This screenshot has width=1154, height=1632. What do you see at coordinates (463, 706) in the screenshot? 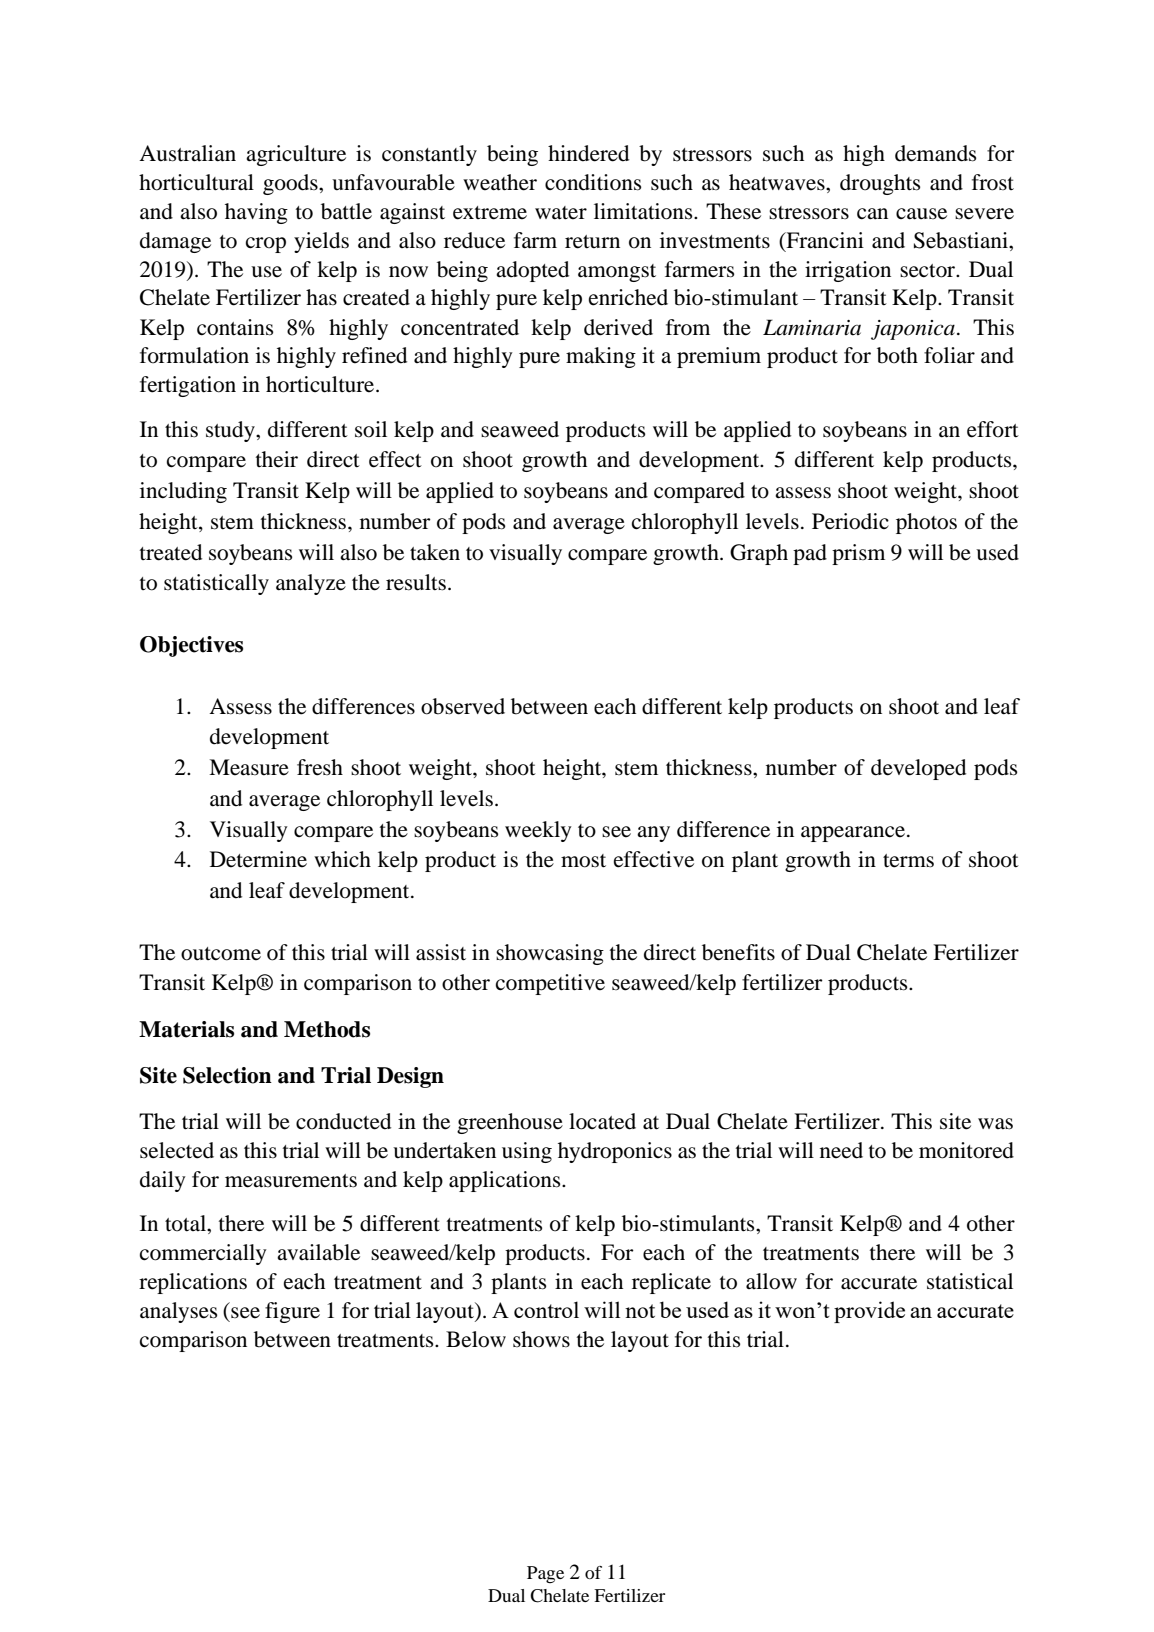
I see `observed` at bounding box center [463, 706].
